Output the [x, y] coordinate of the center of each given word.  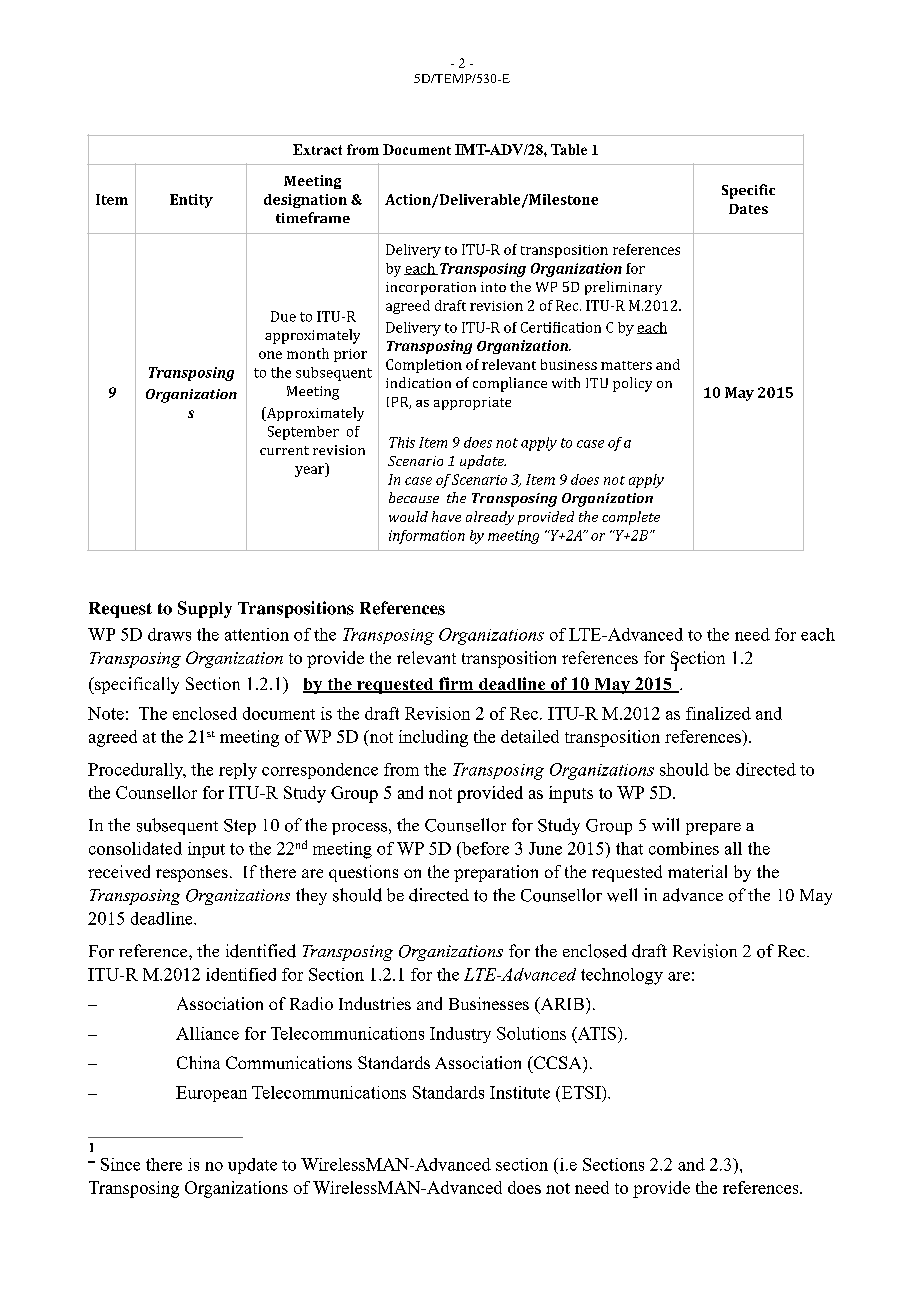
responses [192, 875]
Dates [748, 209]
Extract [317, 149]
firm [456, 684]
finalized [718, 713]
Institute [520, 1092]
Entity [191, 201]
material [697, 871]
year [310, 471]
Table [569, 149]
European [211, 1094]
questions [363, 873]
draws [169, 634]
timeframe [313, 217]
